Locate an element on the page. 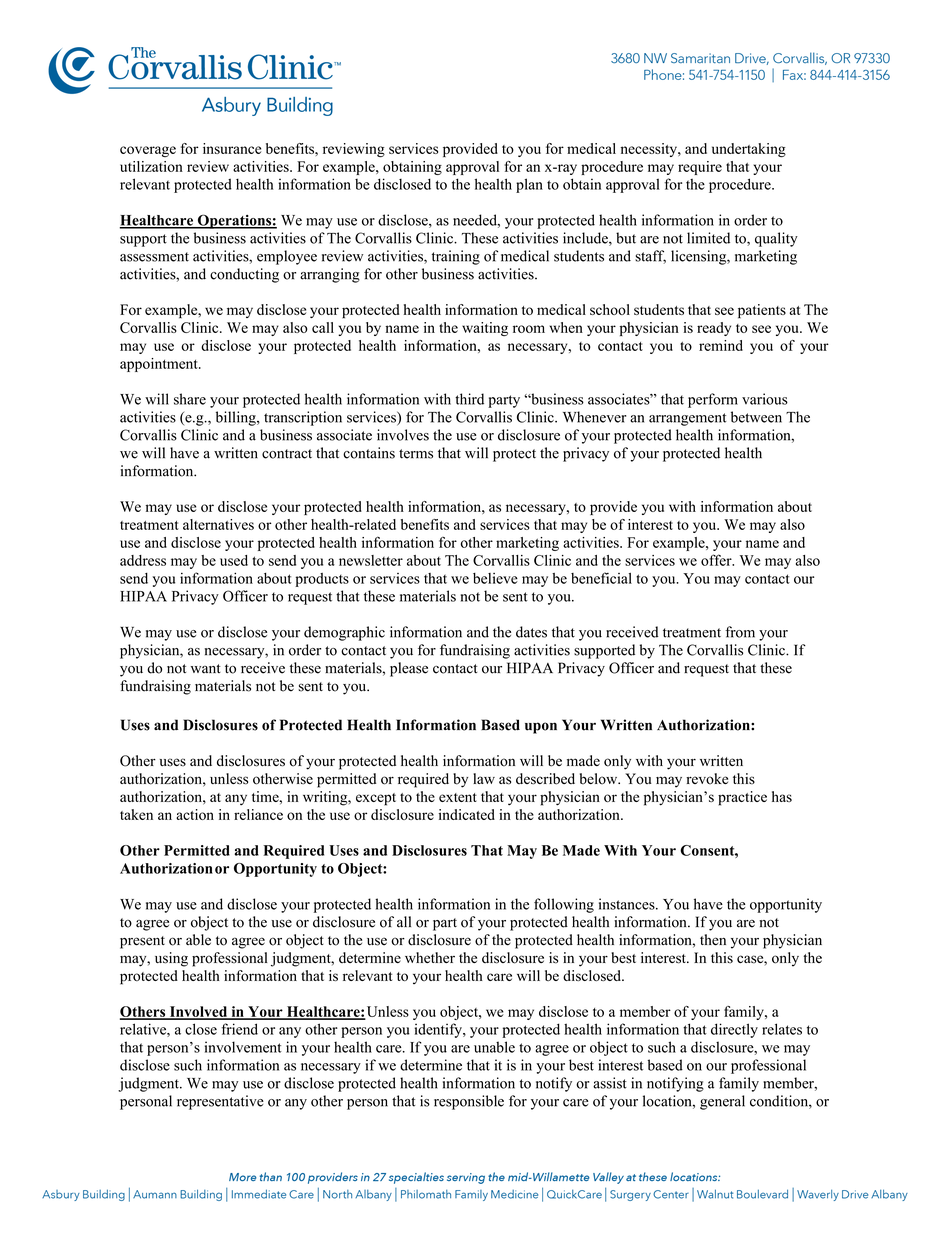 Image resolution: width=952 pixels, height=1233 pixels. want is located at coordinates (206, 668).
